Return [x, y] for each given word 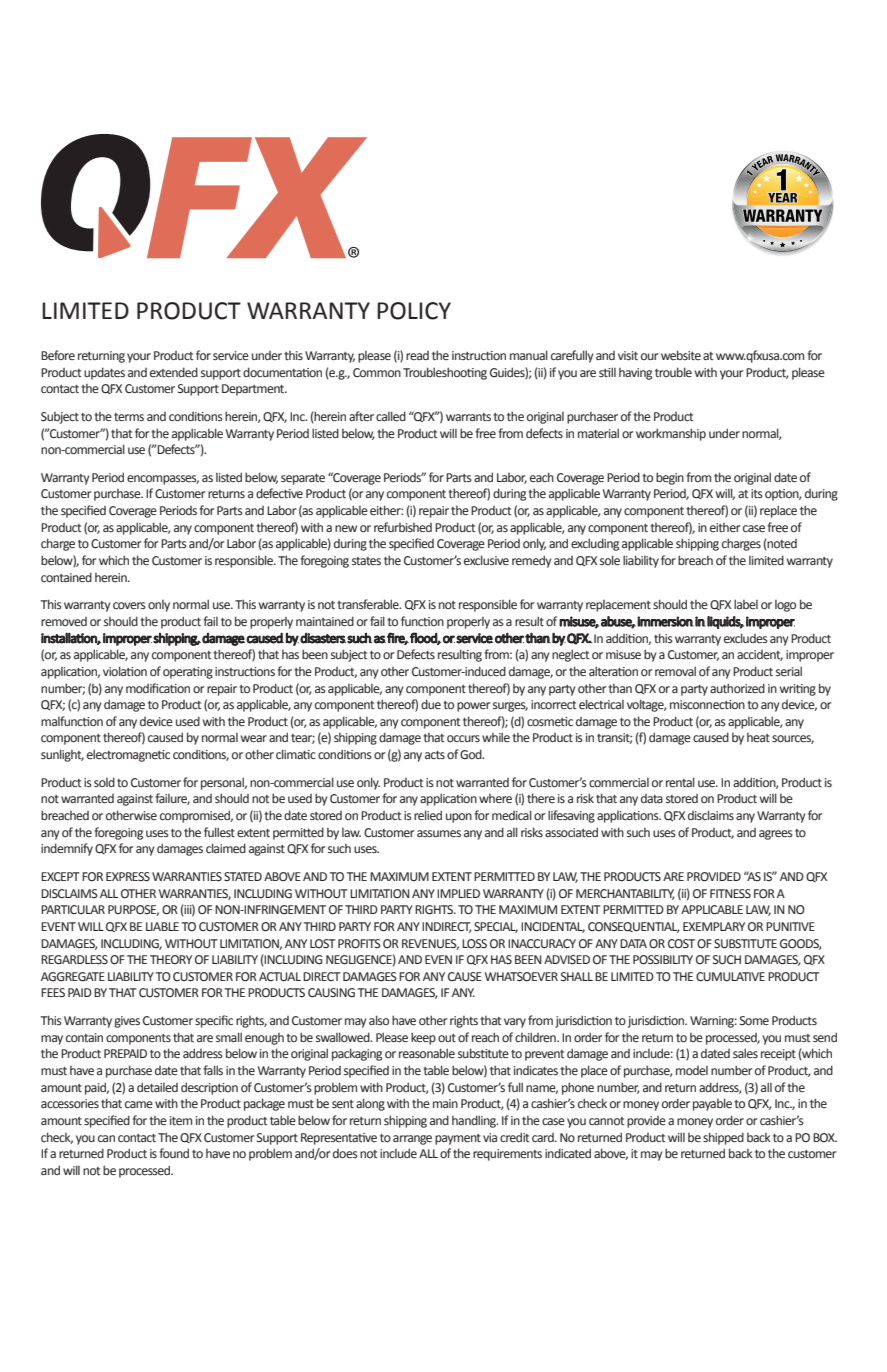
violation [125, 671]
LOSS [474, 943]
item [181, 1121]
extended [174, 372]
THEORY [171, 959]
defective [279, 493]
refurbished [403, 527]
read [417, 356]
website [681, 355]
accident [760, 655]
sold [104, 782]
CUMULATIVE [730, 977]
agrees [776, 835]
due [431, 704]
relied [428, 815]
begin [670, 478]
